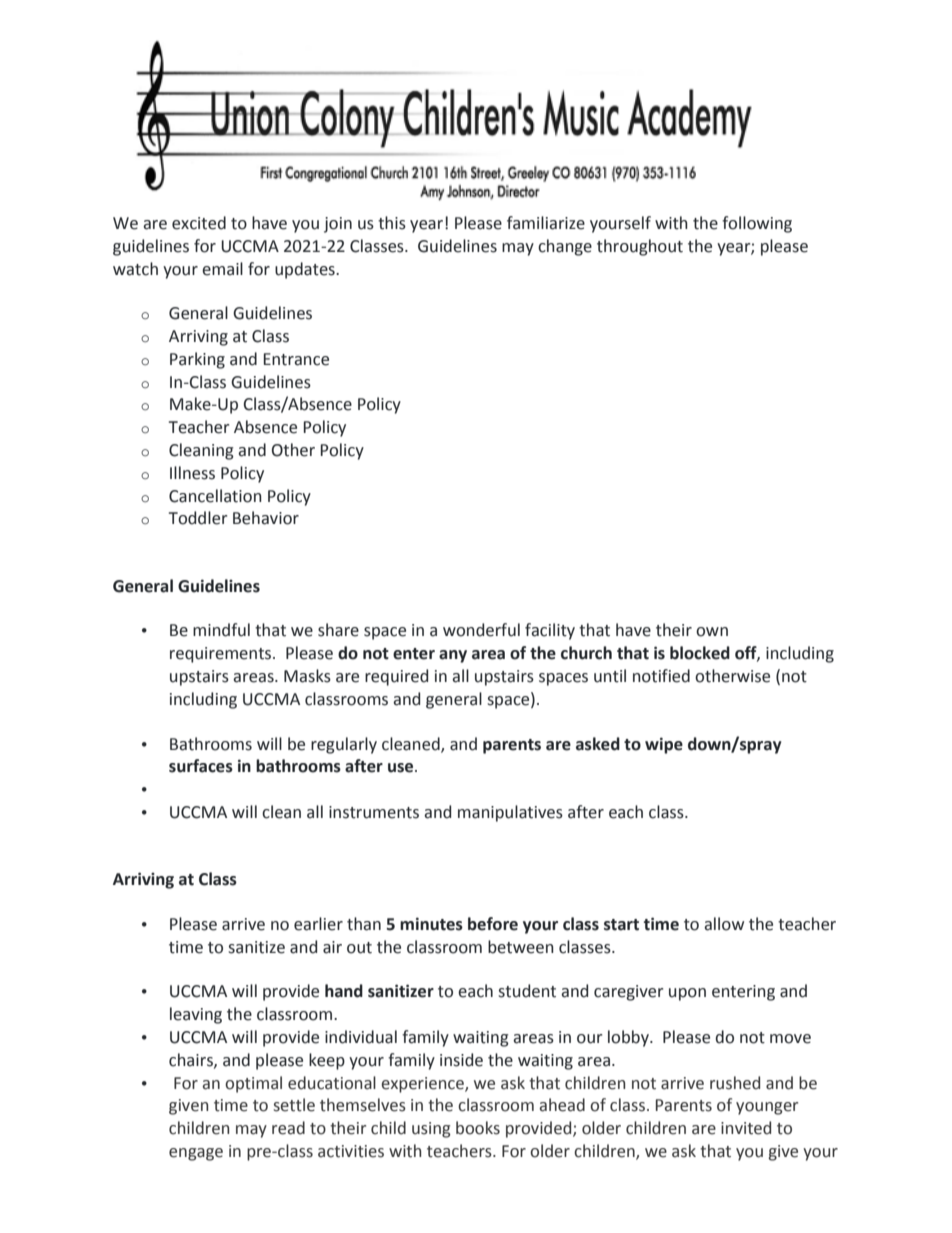  What do you see at coordinates (222, 269) in the screenshot?
I see `email` at bounding box center [222, 269].
